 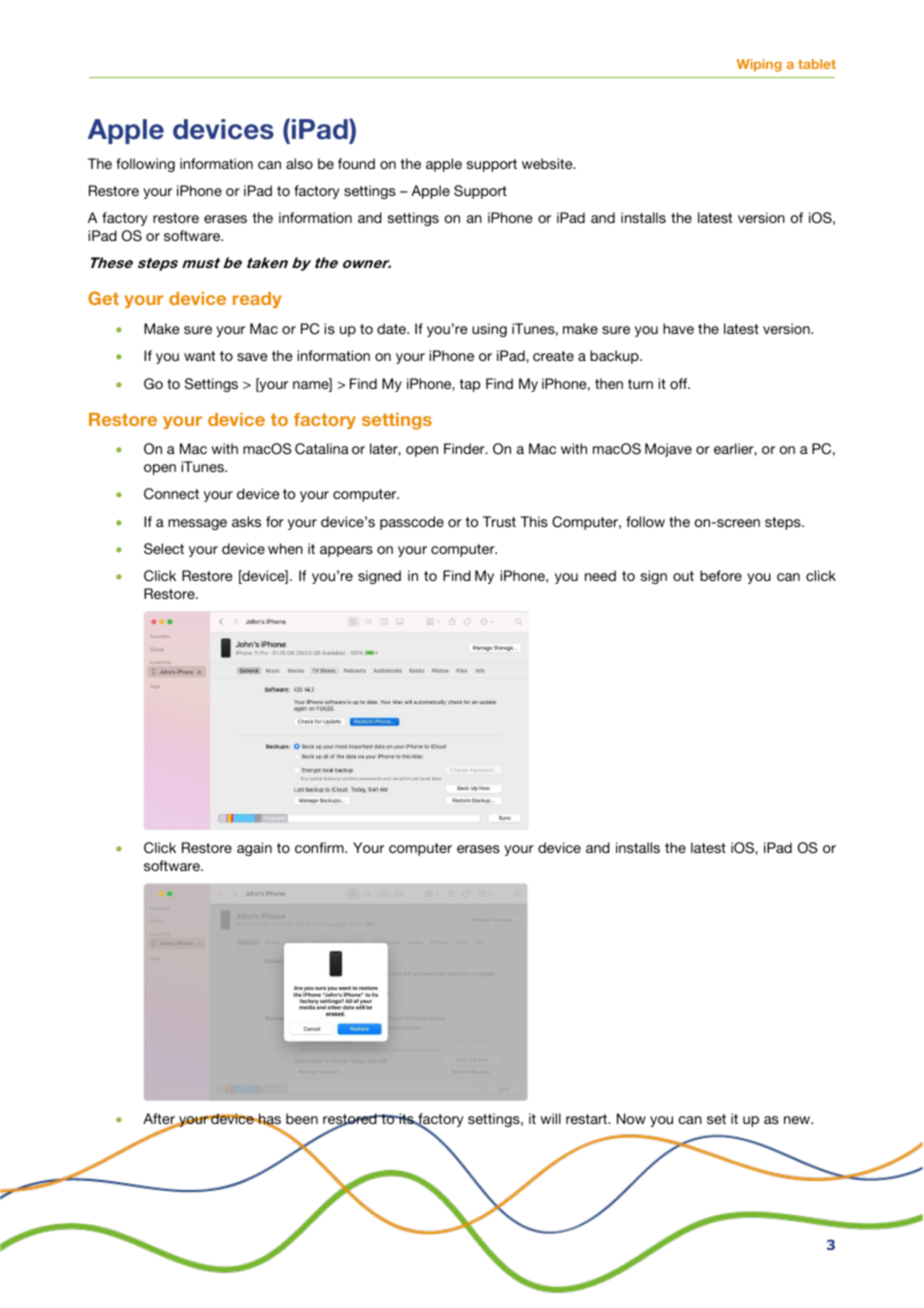 What do you see at coordinates (683, 576) in the document?
I see `out` at bounding box center [683, 576].
